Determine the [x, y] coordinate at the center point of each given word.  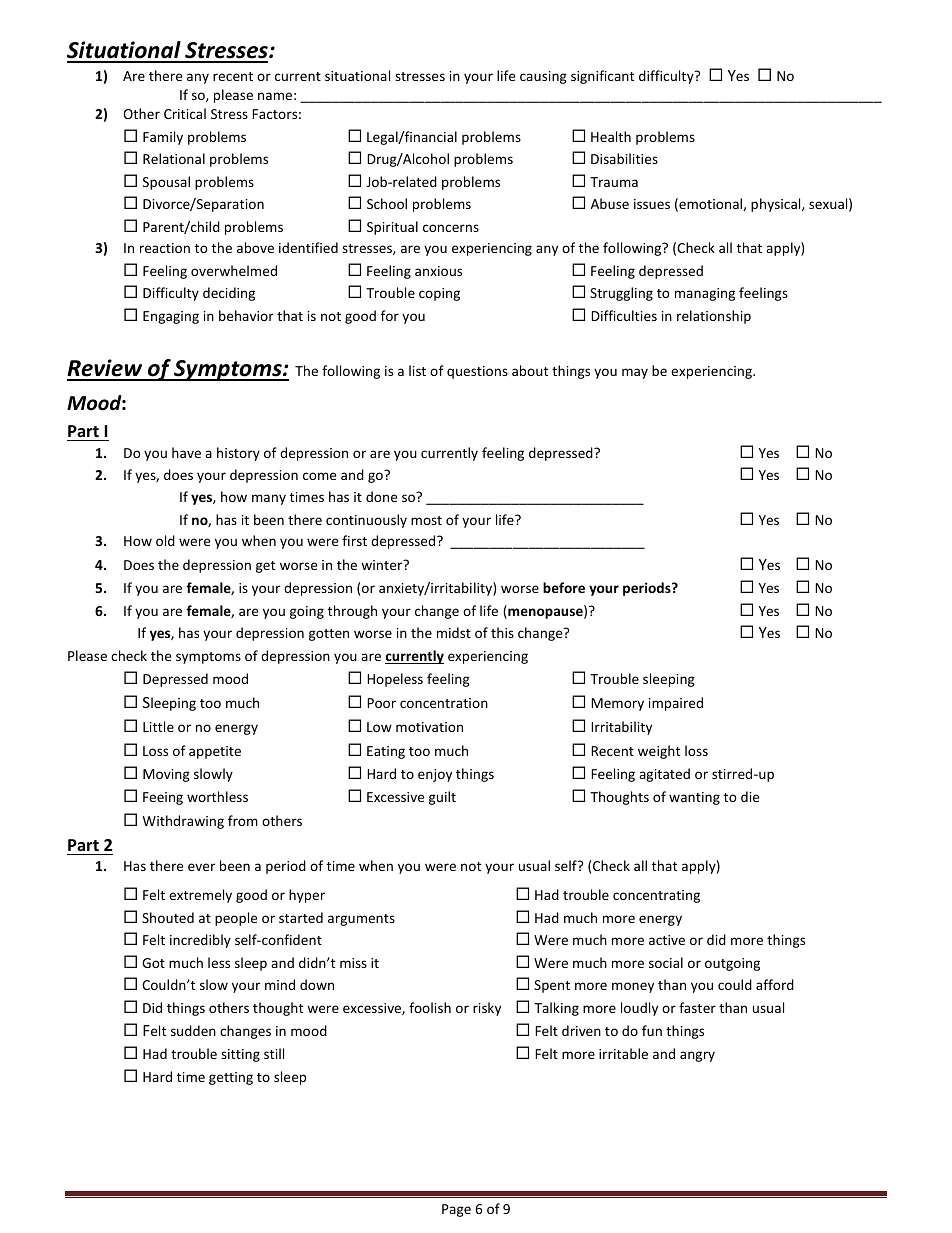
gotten [329, 635]
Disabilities [624, 158]
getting [231, 1078]
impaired [676, 704]
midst [454, 632]
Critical [185, 113]
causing [543, 77]
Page [456, 1210]
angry [697, 1056]
